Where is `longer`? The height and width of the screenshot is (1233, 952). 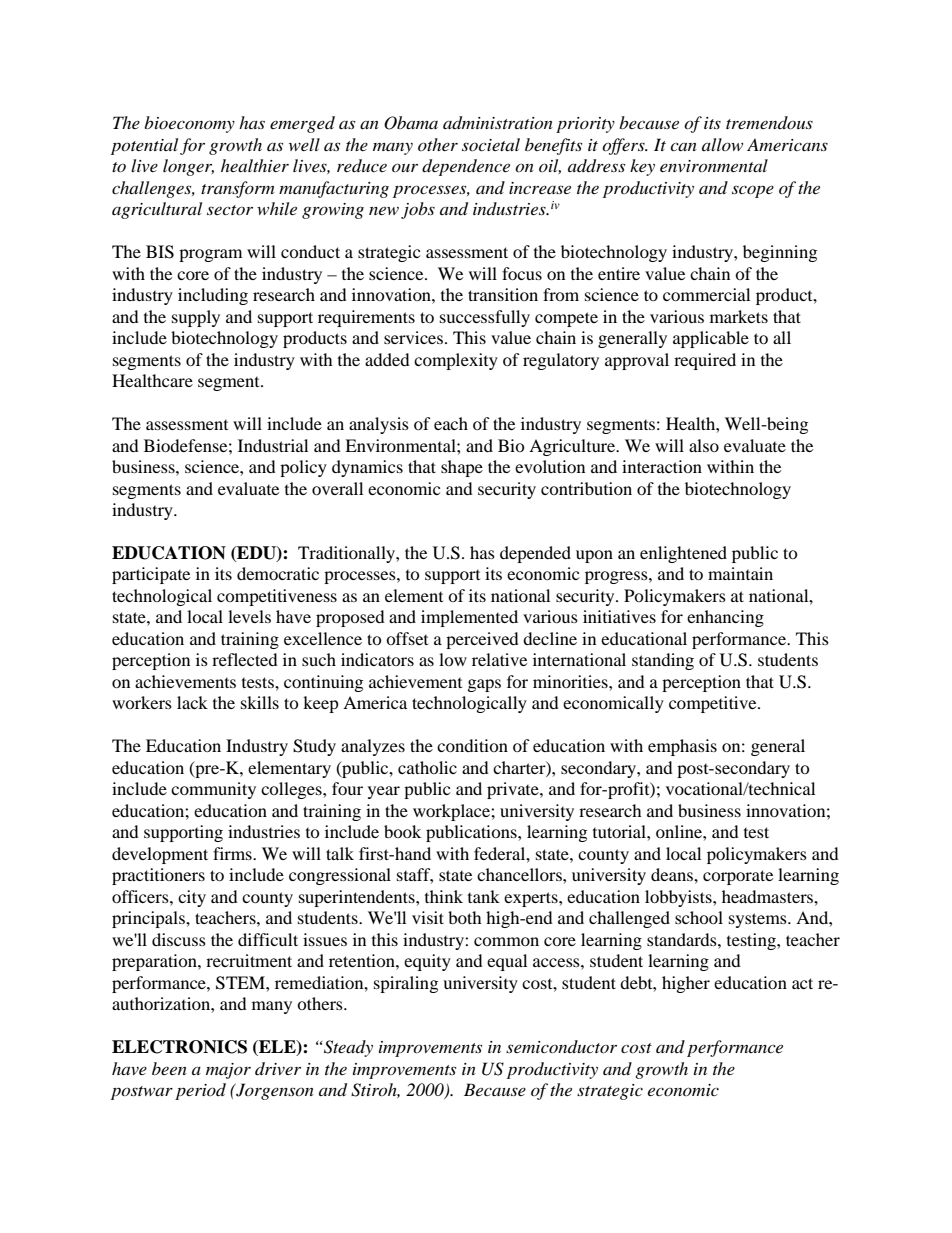 longer is located at coordinates (188, 167).
